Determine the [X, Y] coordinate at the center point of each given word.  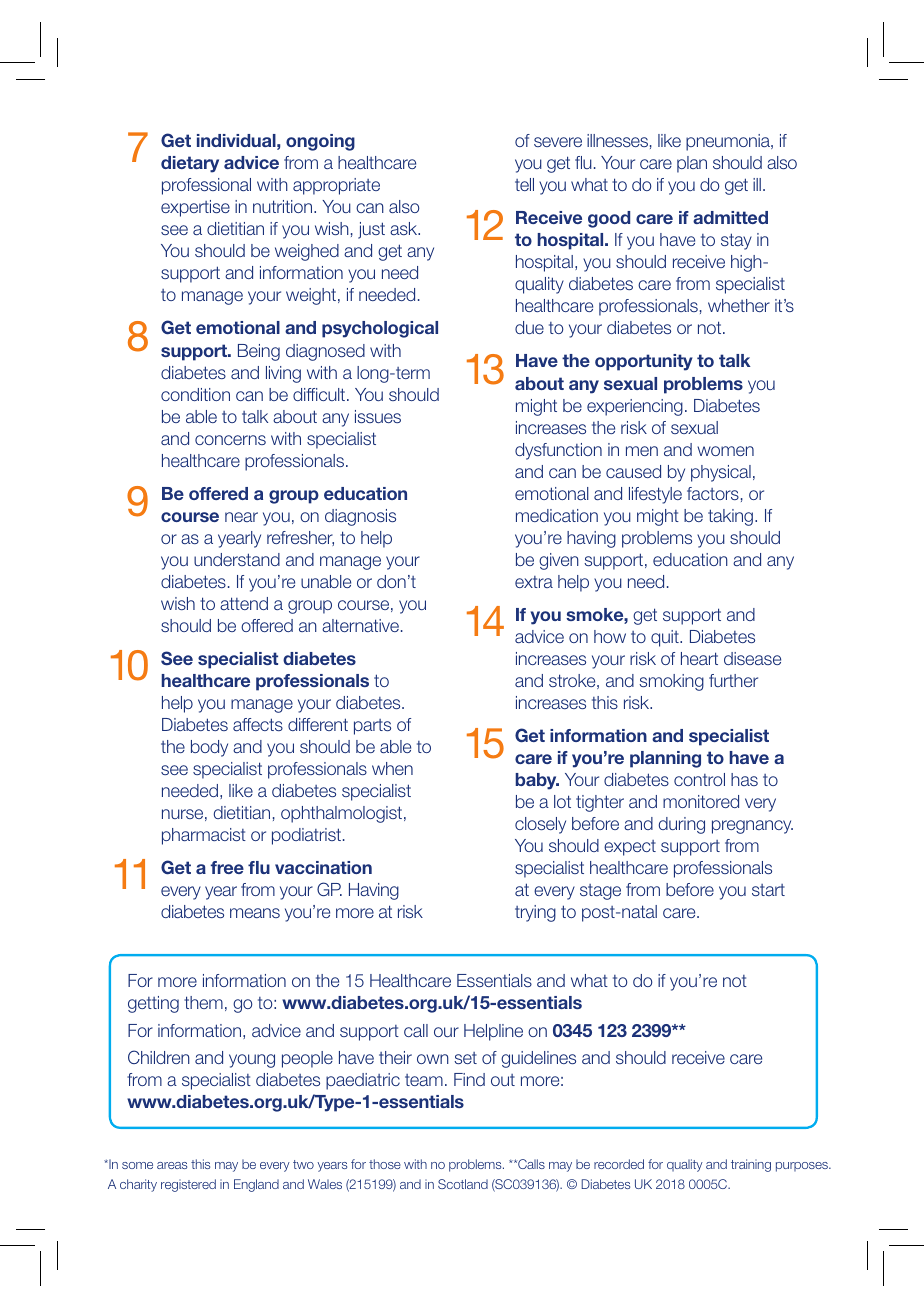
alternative [362, 625]
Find [469, 1079]
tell [524, 184]
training [751, 1165]
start [768, 890]
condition [195, 394]
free [227, 867]
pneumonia [729, 142]
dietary [190, 164]
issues [378, 416]
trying [535, 913]
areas [172, 1165]
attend [244, 603]
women [725, 451]
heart [699, 658]
